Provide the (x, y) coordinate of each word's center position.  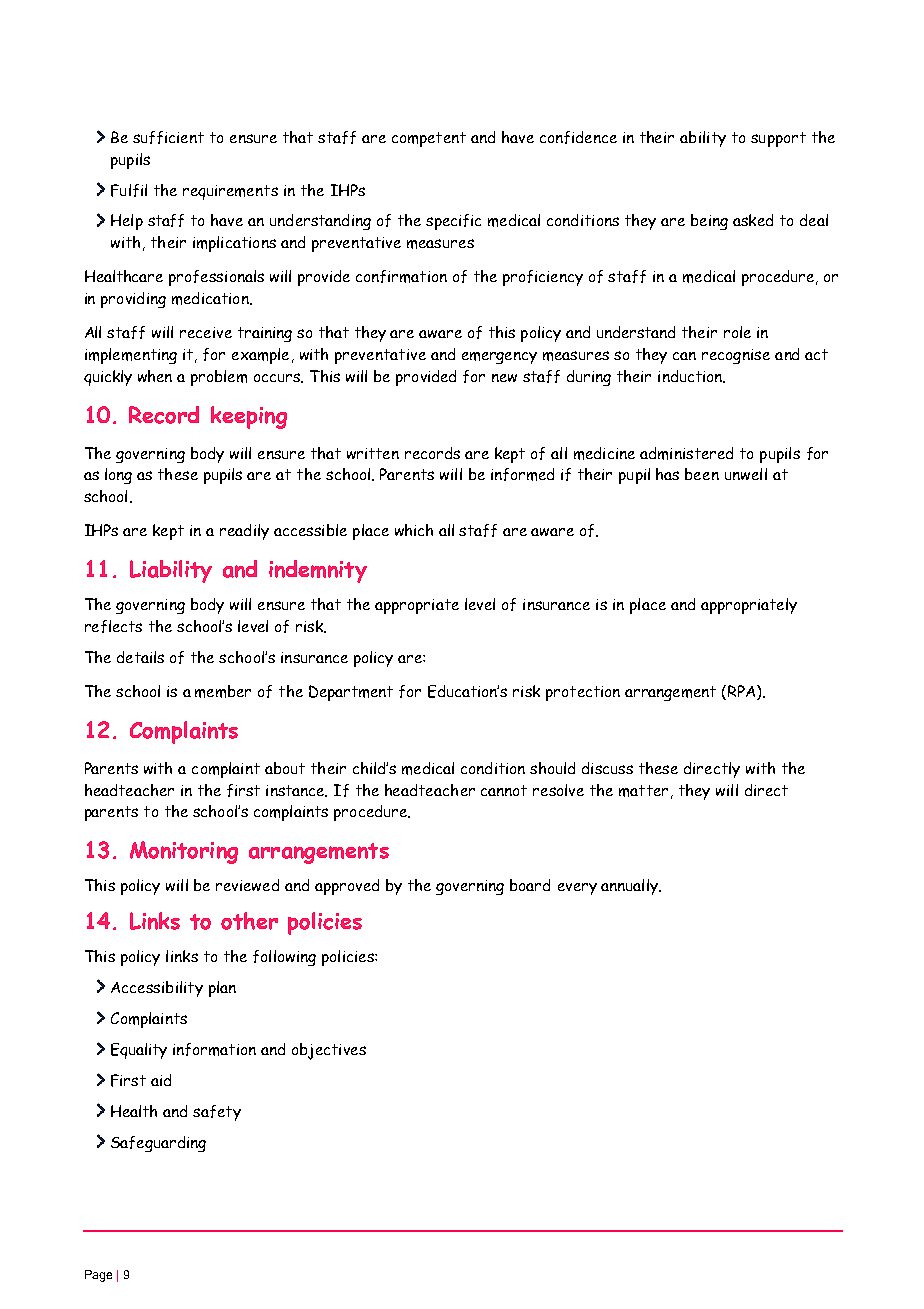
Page (98, 1276)
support (778, 139)
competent (429, 139)
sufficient (168, 137)
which (414, 530)
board (530, 885)
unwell (746, 474)
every (577, 889)
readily (244, 532)
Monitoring (184, 852)
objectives (329, 1051)
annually (630, 887)
